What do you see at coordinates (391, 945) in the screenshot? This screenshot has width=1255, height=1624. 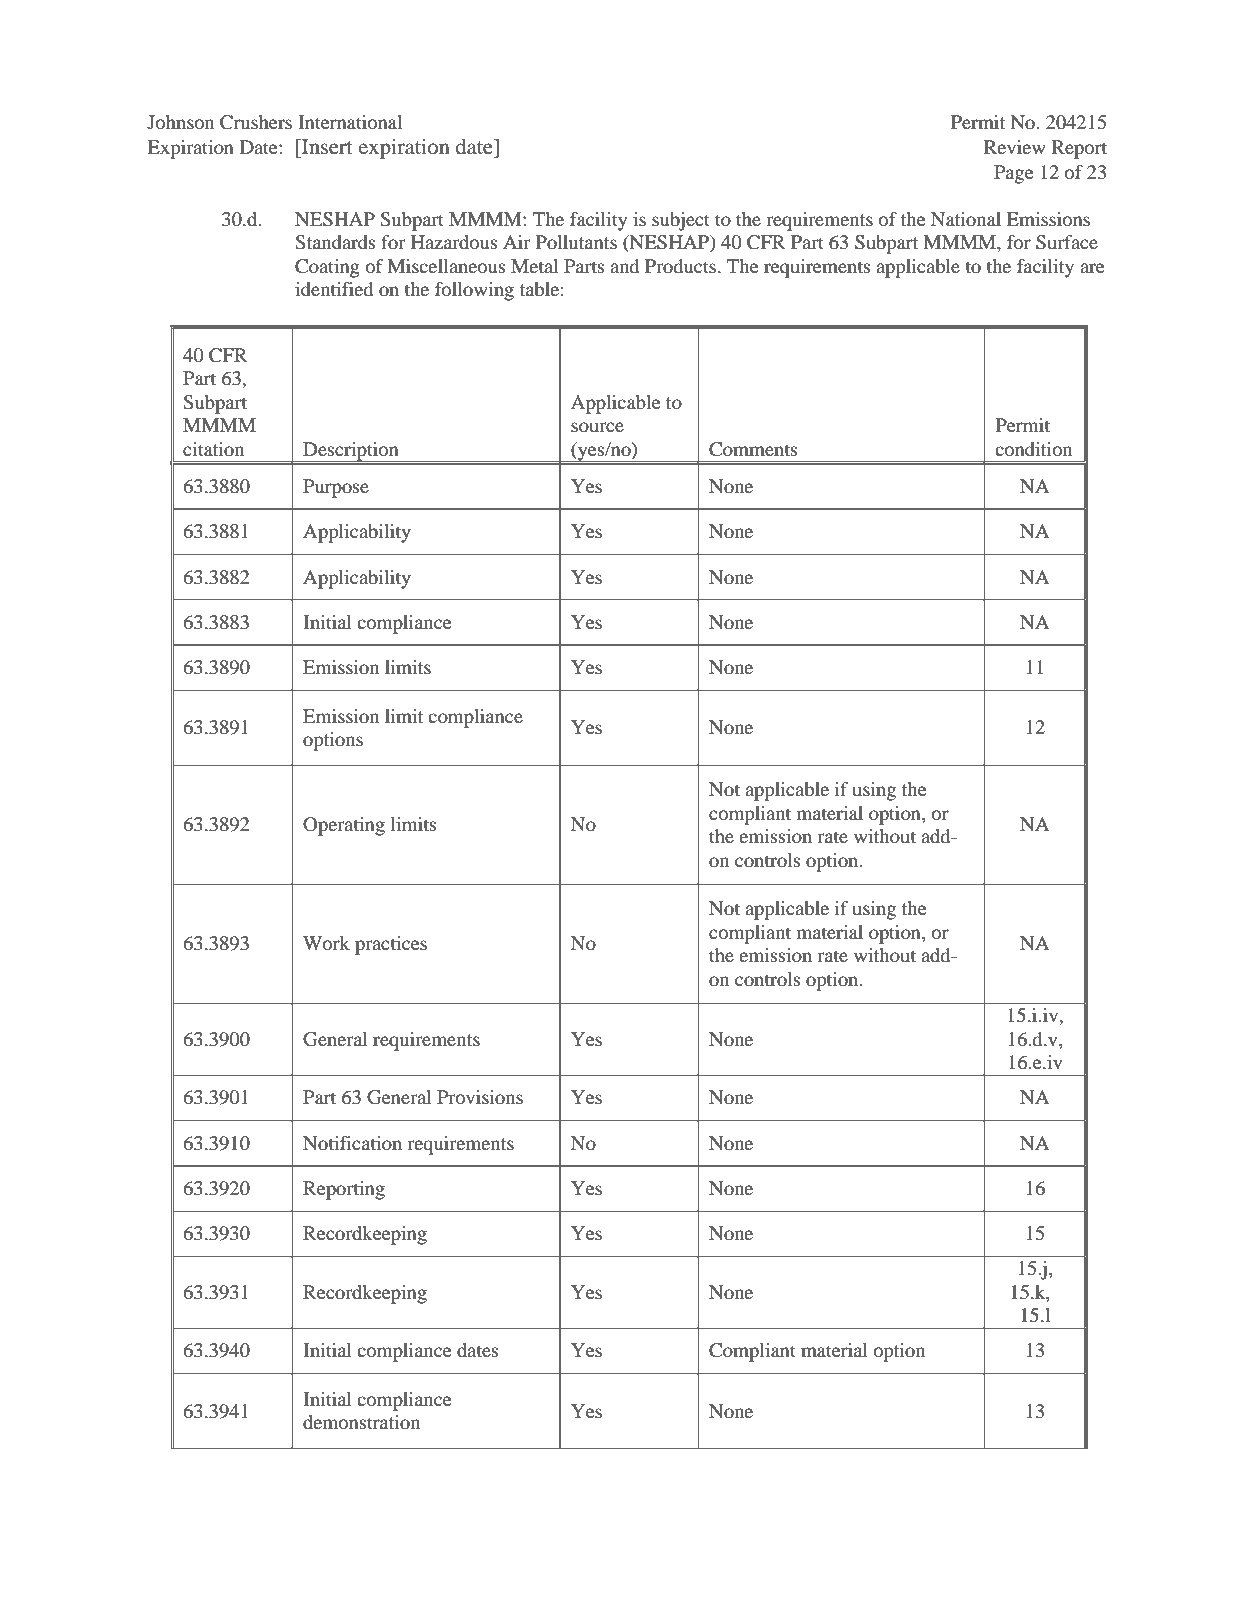 I see `practices` at bounding box center [391, 945].
